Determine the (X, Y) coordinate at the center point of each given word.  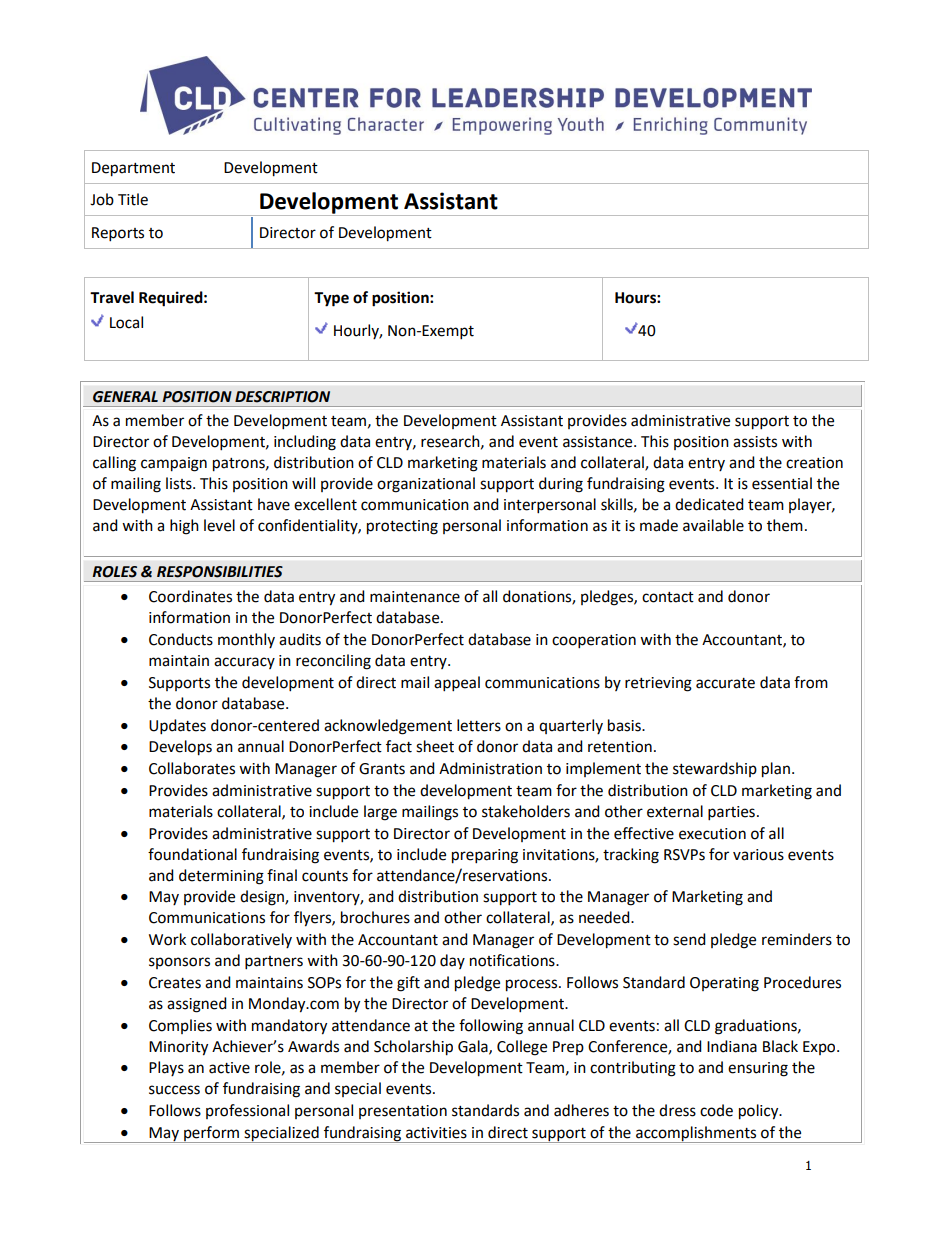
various (758, 855)
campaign (174, 464)
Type (331, 299)
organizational (426, 485)
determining (221, 877)
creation (814, 463)
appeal (457, 684)
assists (755, 442)
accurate (725, 683)
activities (436, 1133)
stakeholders (526, 811)
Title (133, 199)
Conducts (181, 639)
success (174, 1090)
